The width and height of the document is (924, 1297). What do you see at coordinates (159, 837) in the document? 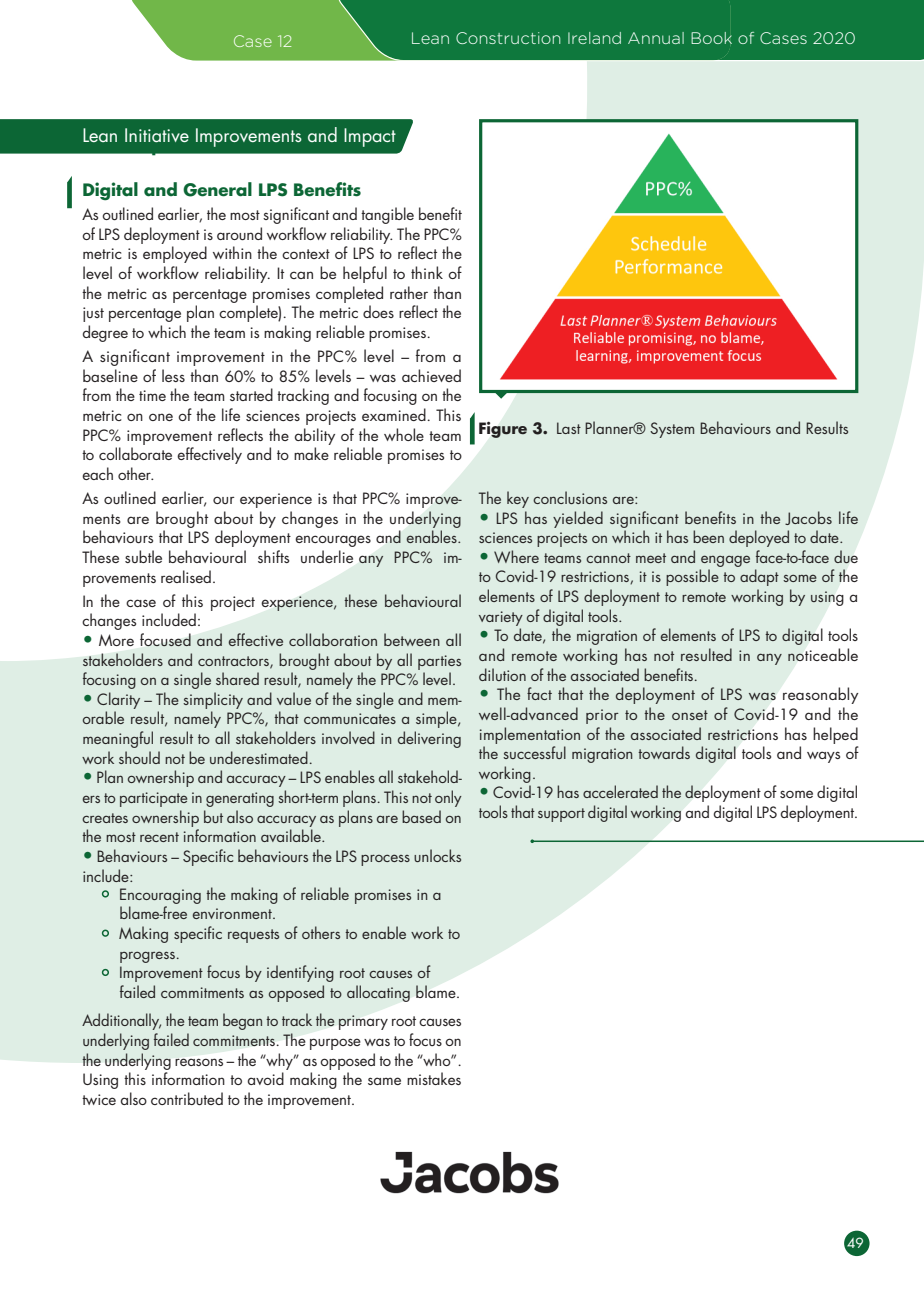
I see `recent` at bounding box center [159, 837].
